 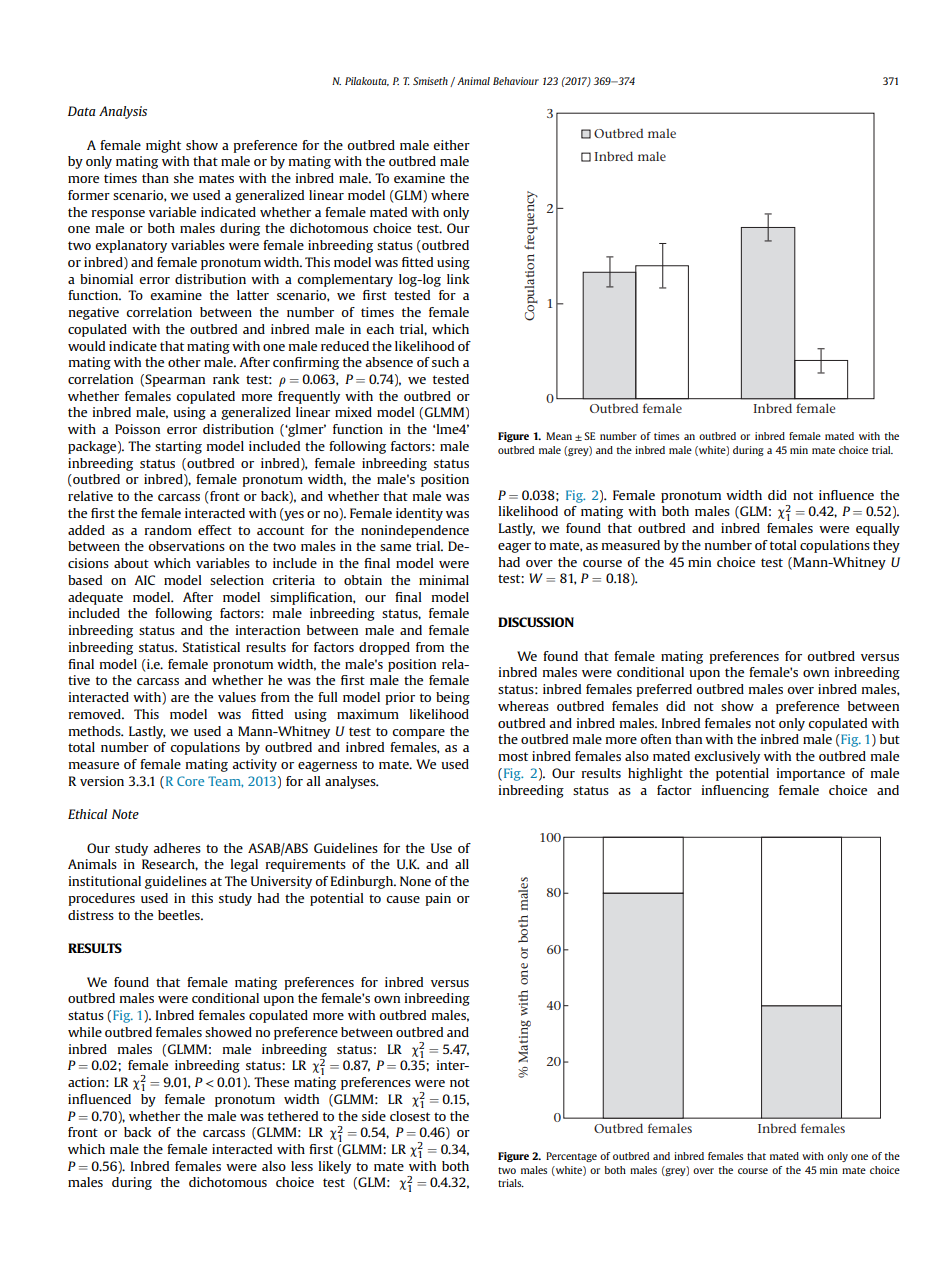 What do you see at coordinates (163, 146) in the screenshot?
I see `might` at bounding box center [163, 146].
